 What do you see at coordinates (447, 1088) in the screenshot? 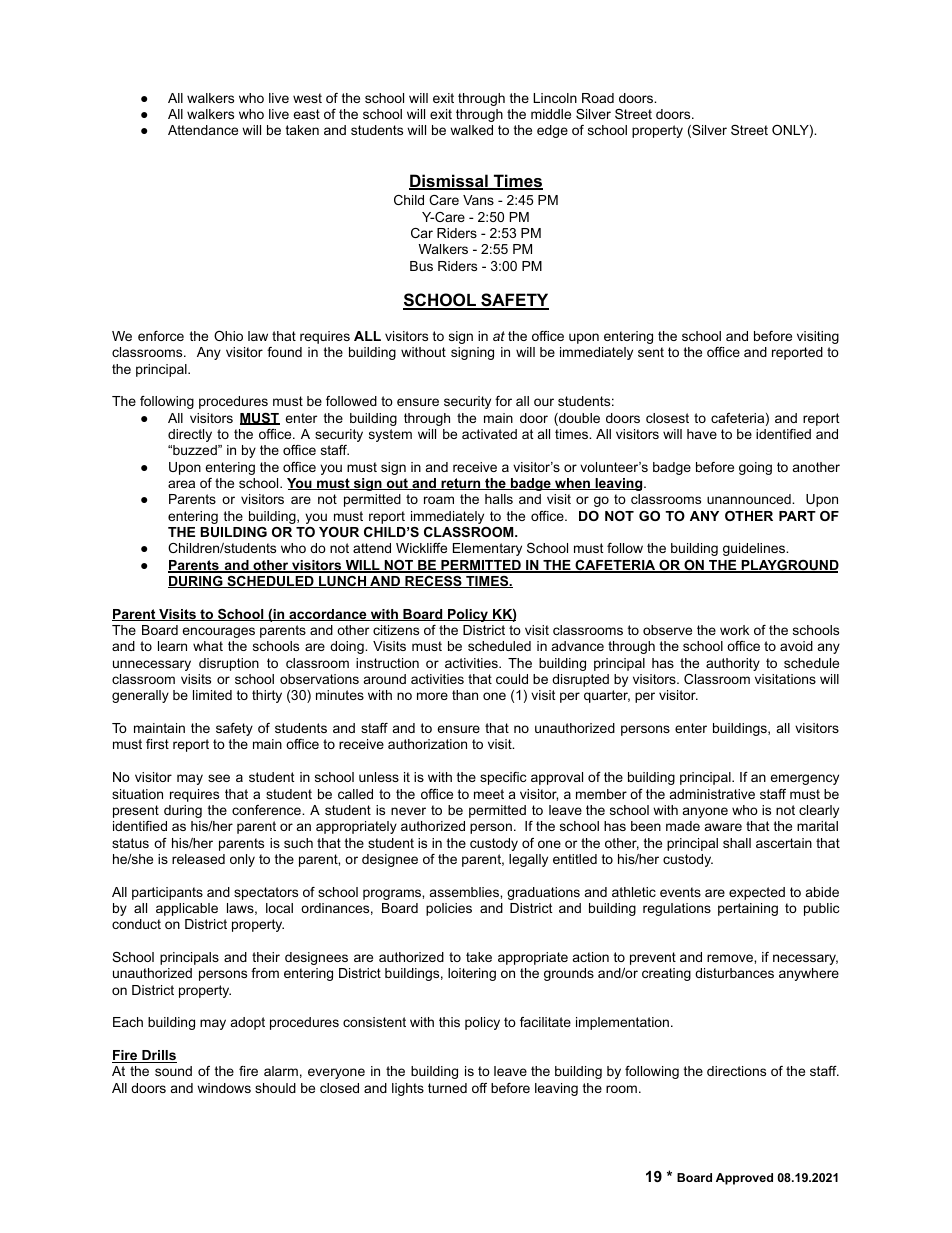
I see `turned` at bounding box center [447, 1088].
